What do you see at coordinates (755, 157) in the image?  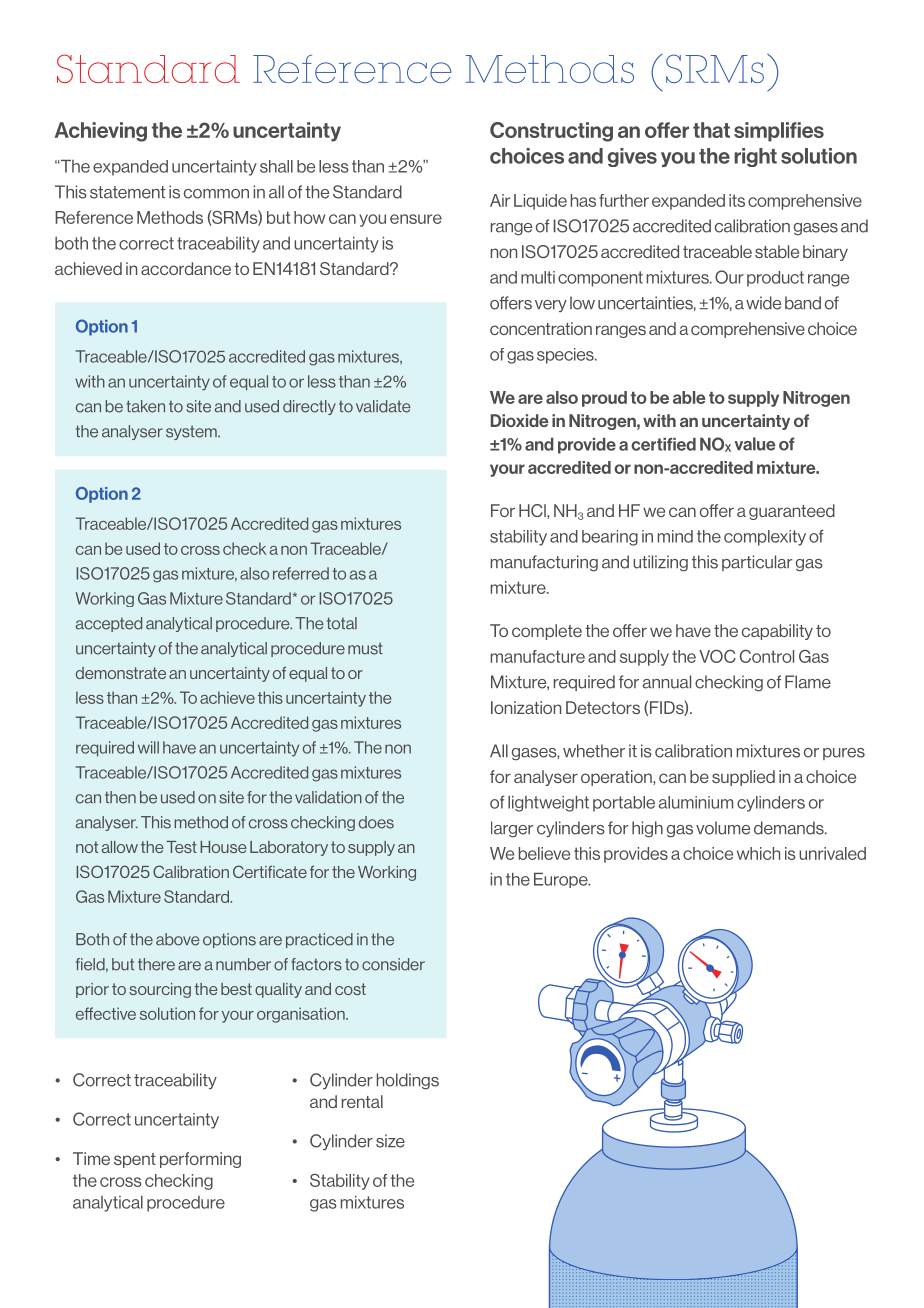 I see `right` at bounding box center [755, 157].
